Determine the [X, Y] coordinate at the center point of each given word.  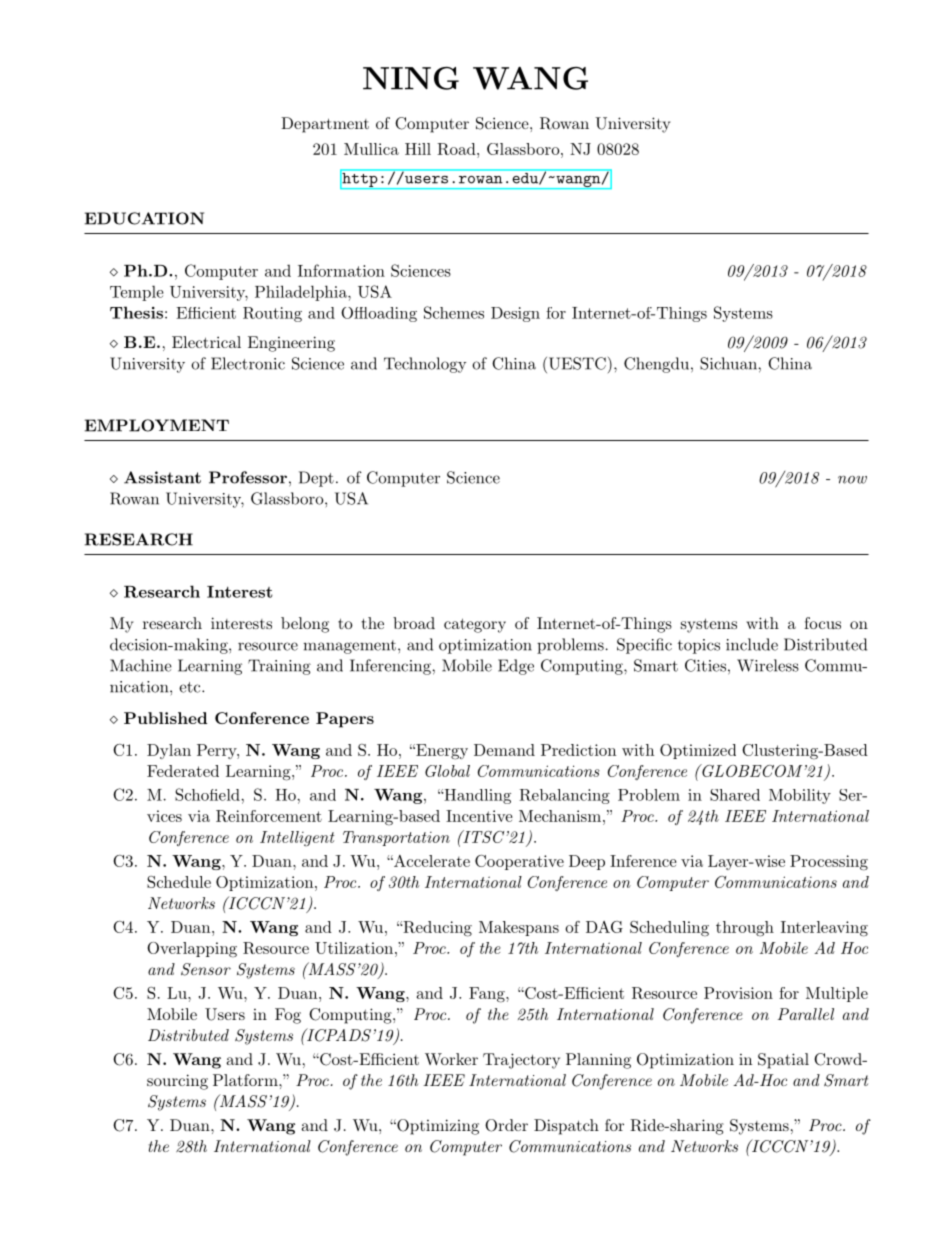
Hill [418, 149]
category [475, 625]
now [852, 480]
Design [515, 314]
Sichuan [729, 363]
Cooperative [519, 862]
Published [165, 718]
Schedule [179, 882]
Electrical [206, 342]
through [745, 929]
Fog [288, 1016]
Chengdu [656, 365]
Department [325, 125]
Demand [504, 750]
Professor [248, 477]
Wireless [768, 665]
